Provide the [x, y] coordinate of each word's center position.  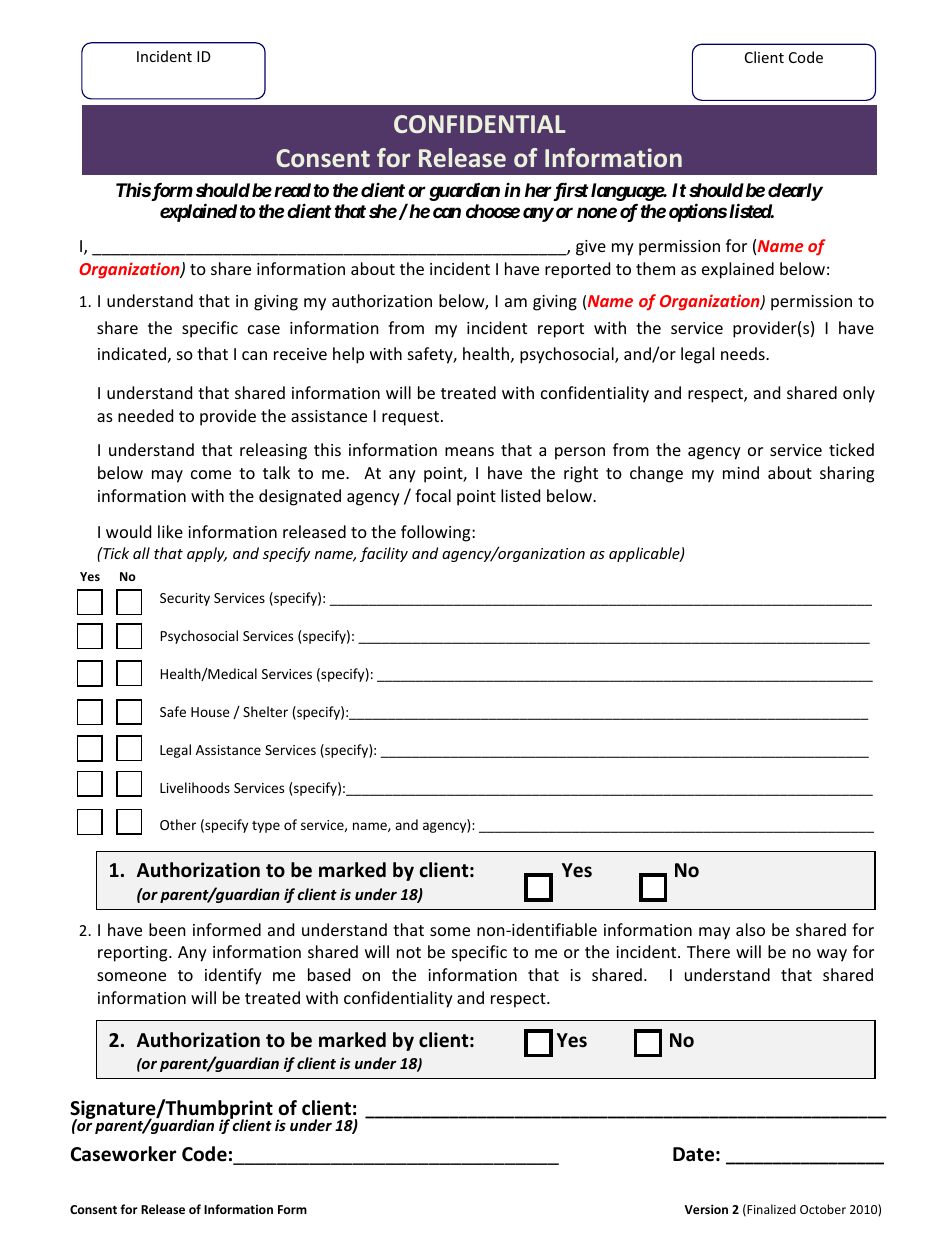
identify [233, 976]
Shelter [265, 711]
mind [741, 472]
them [655, 268]
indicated [132, 353]
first [570, 191]
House [210, 712]
